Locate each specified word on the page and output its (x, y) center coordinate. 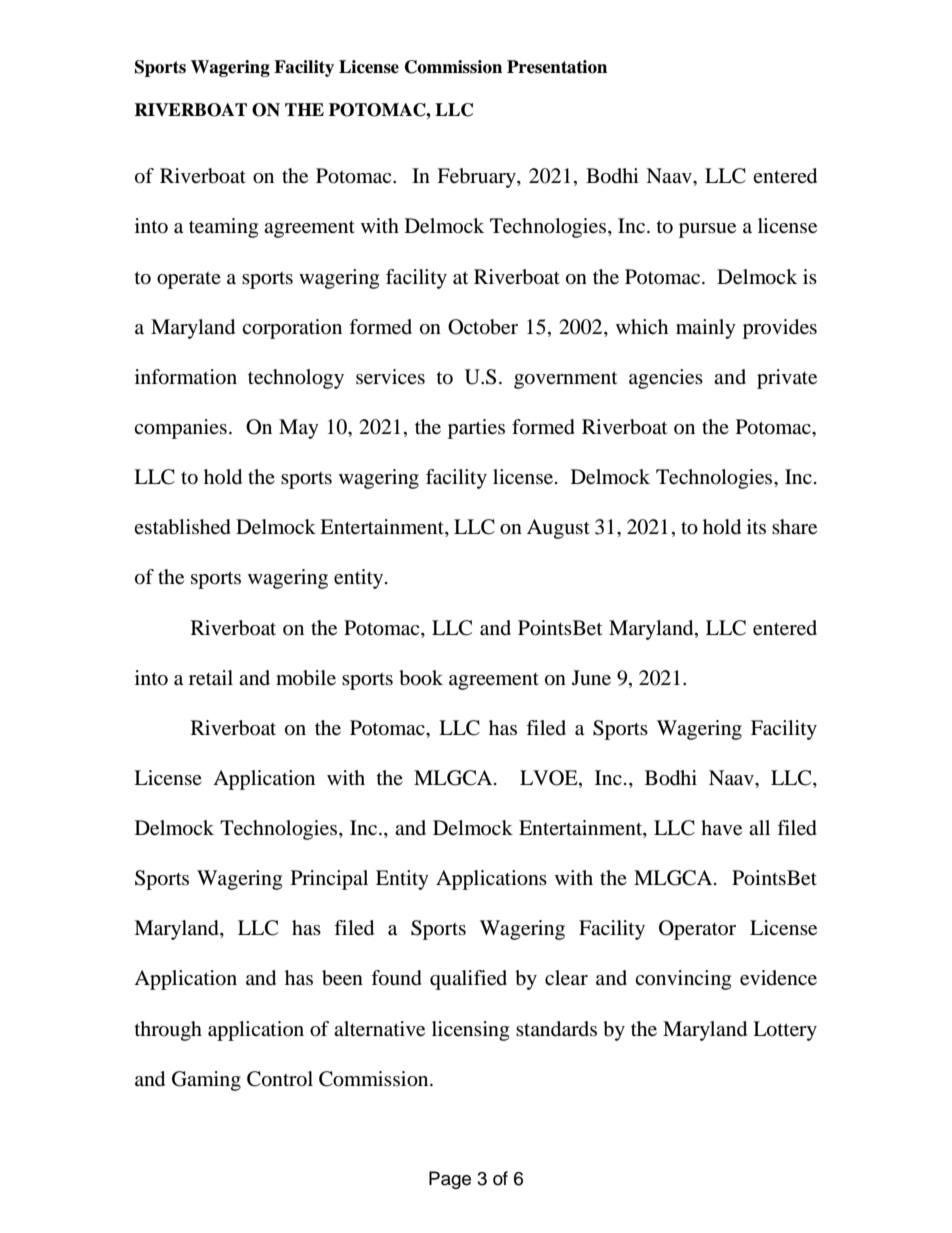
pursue (707, 230)
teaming (223, 228)
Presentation (557, 67)
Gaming (206, 1081)
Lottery (785, 1031)
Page (450, 1180)
